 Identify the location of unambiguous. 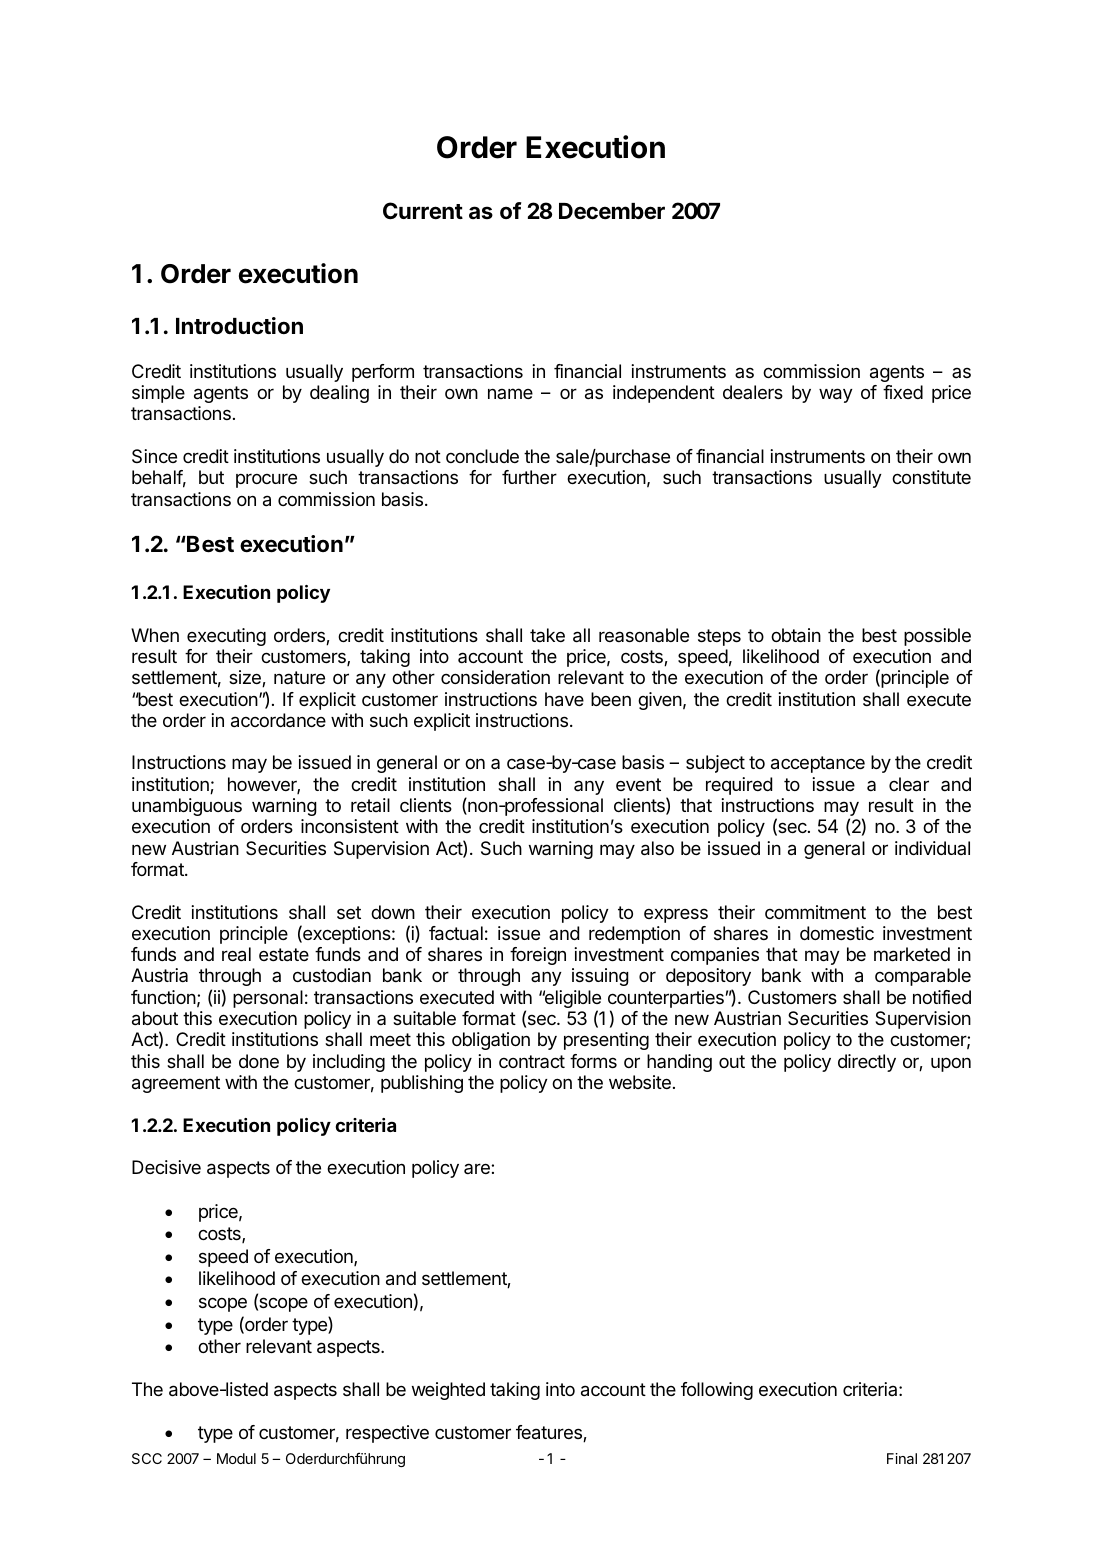
(187, 807).
